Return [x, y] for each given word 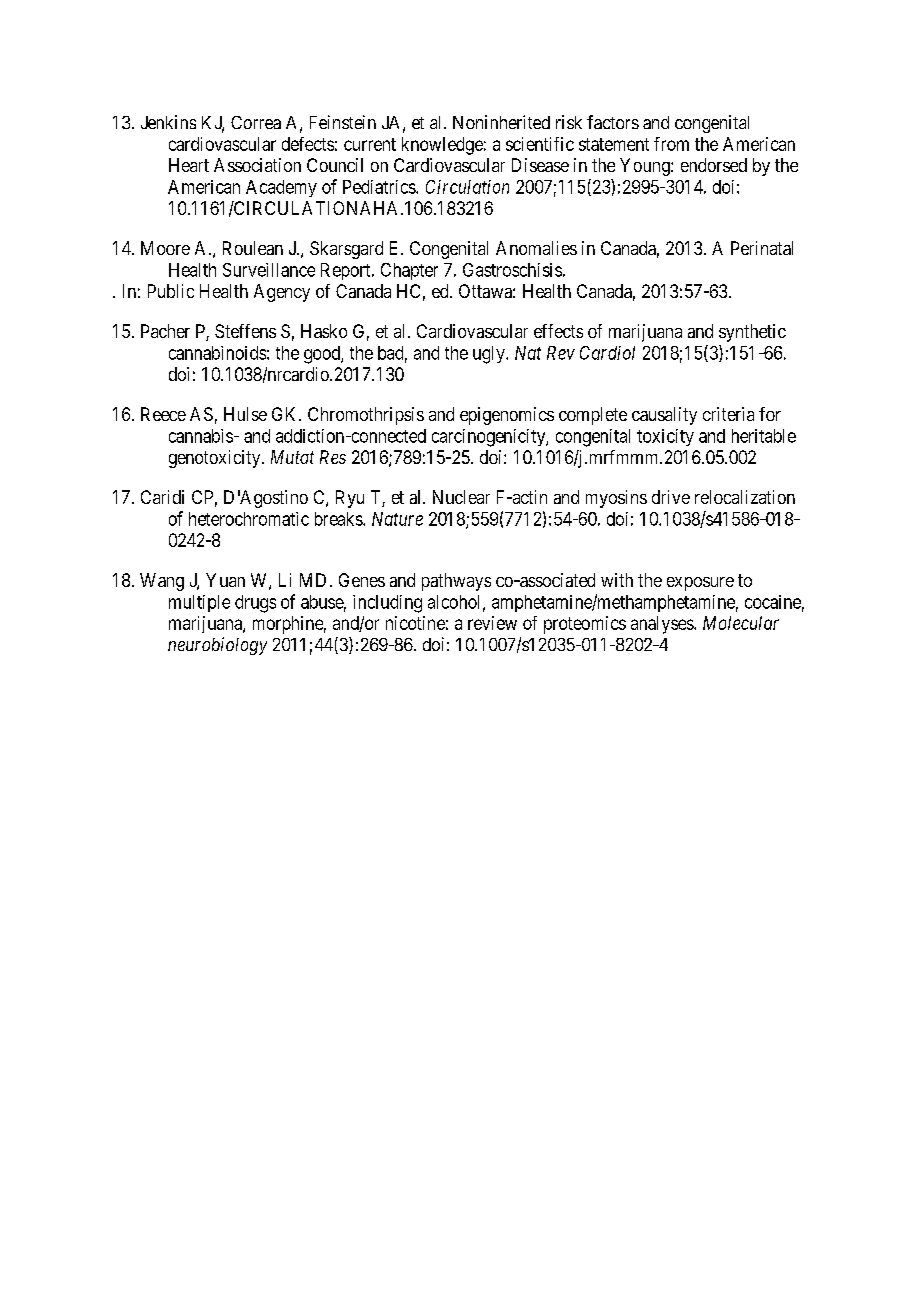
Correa [256, 122]
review [492, 623]
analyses [663, 625]
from [671, 144]
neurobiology [217, 646]
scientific [540, 144]
